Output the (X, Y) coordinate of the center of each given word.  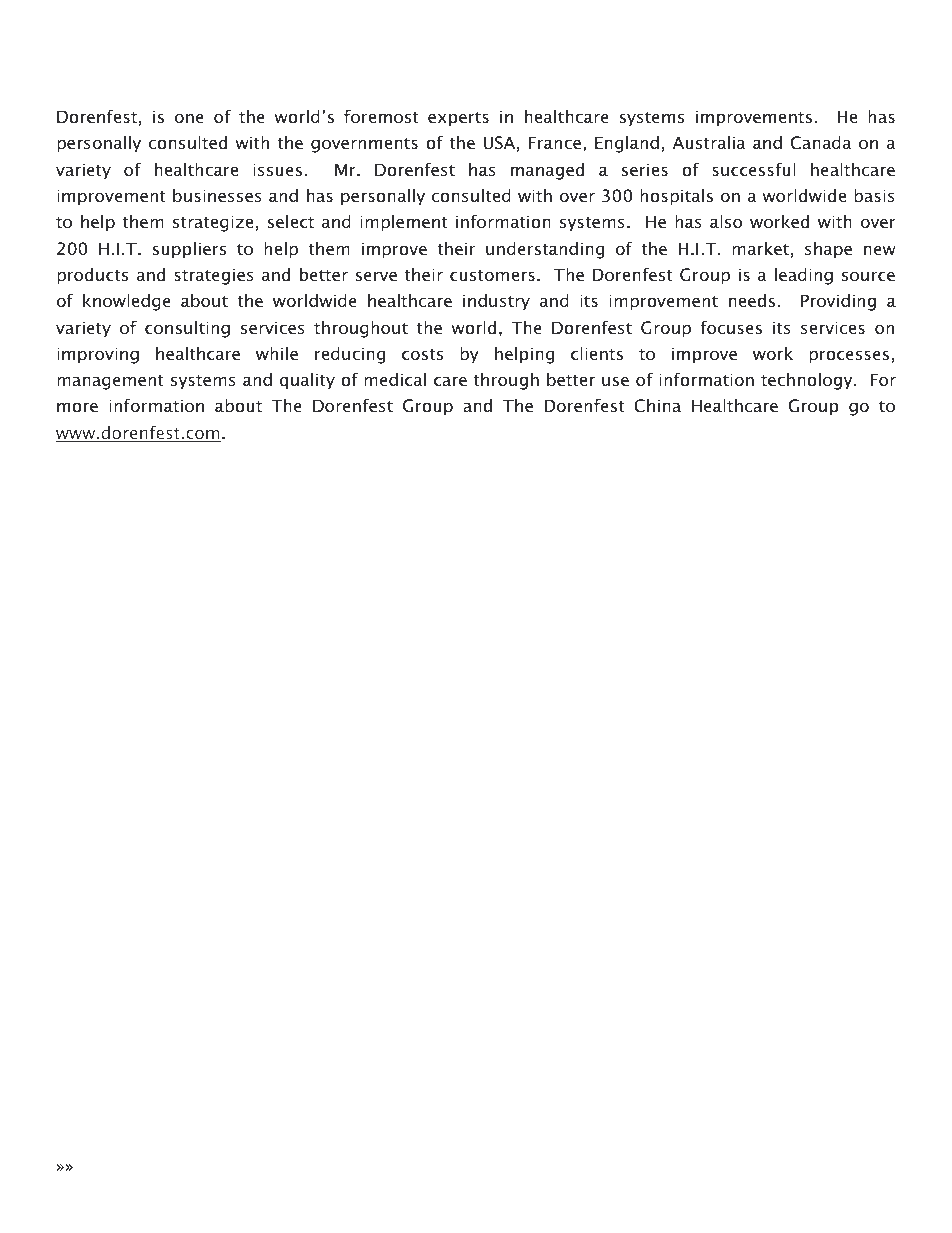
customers (492, 275)
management (110, 382)
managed (547, 171)
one (189, 118)
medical (395, 379)
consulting (187, 329)
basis (874, 195)
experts (458, 119)
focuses (731, 327)
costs (422, 354)
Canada (821, 143)
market (760, 248)
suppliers (189, 250)
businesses (217, 195)
